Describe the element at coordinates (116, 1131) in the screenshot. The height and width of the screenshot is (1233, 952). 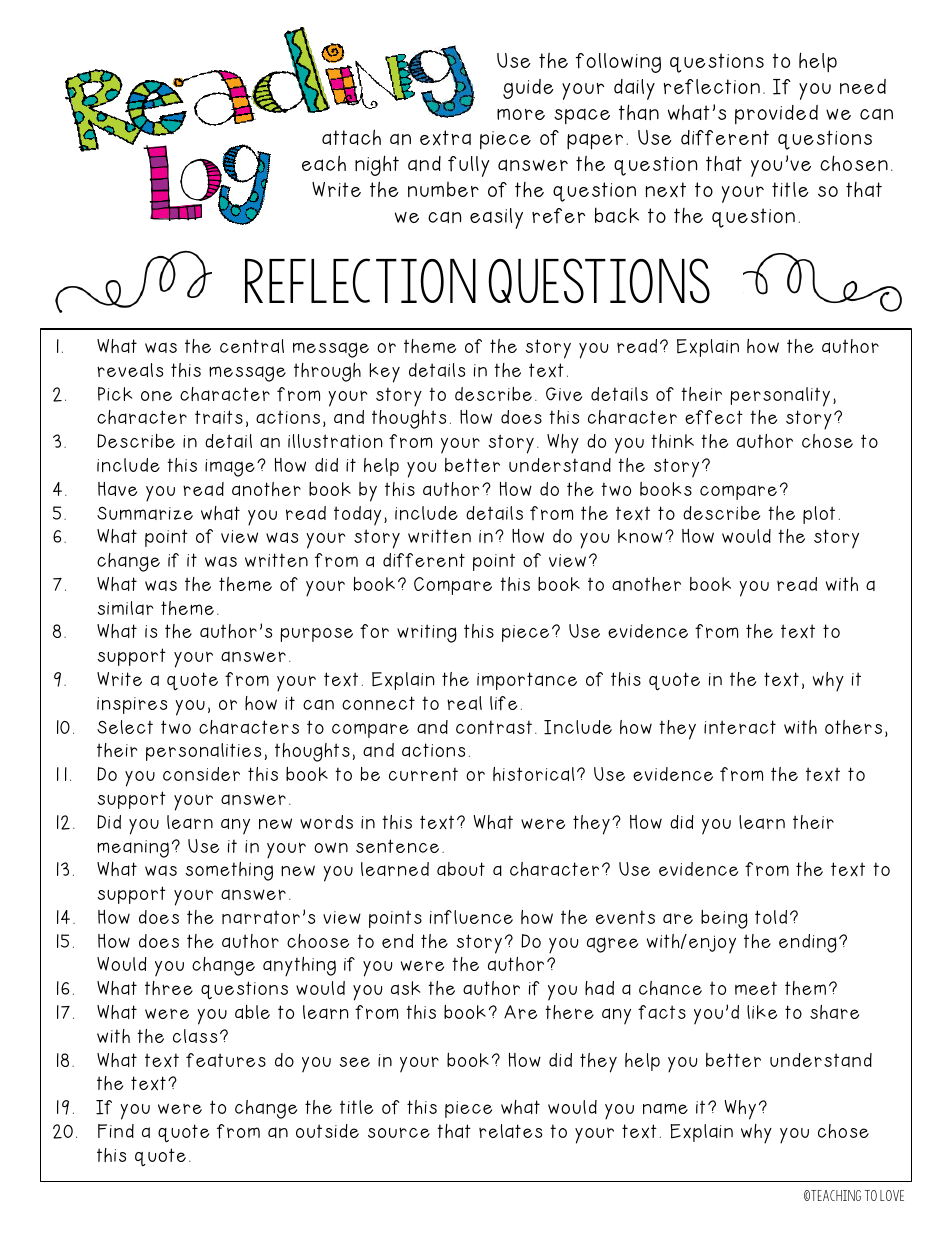
I see `Find` at that location.
